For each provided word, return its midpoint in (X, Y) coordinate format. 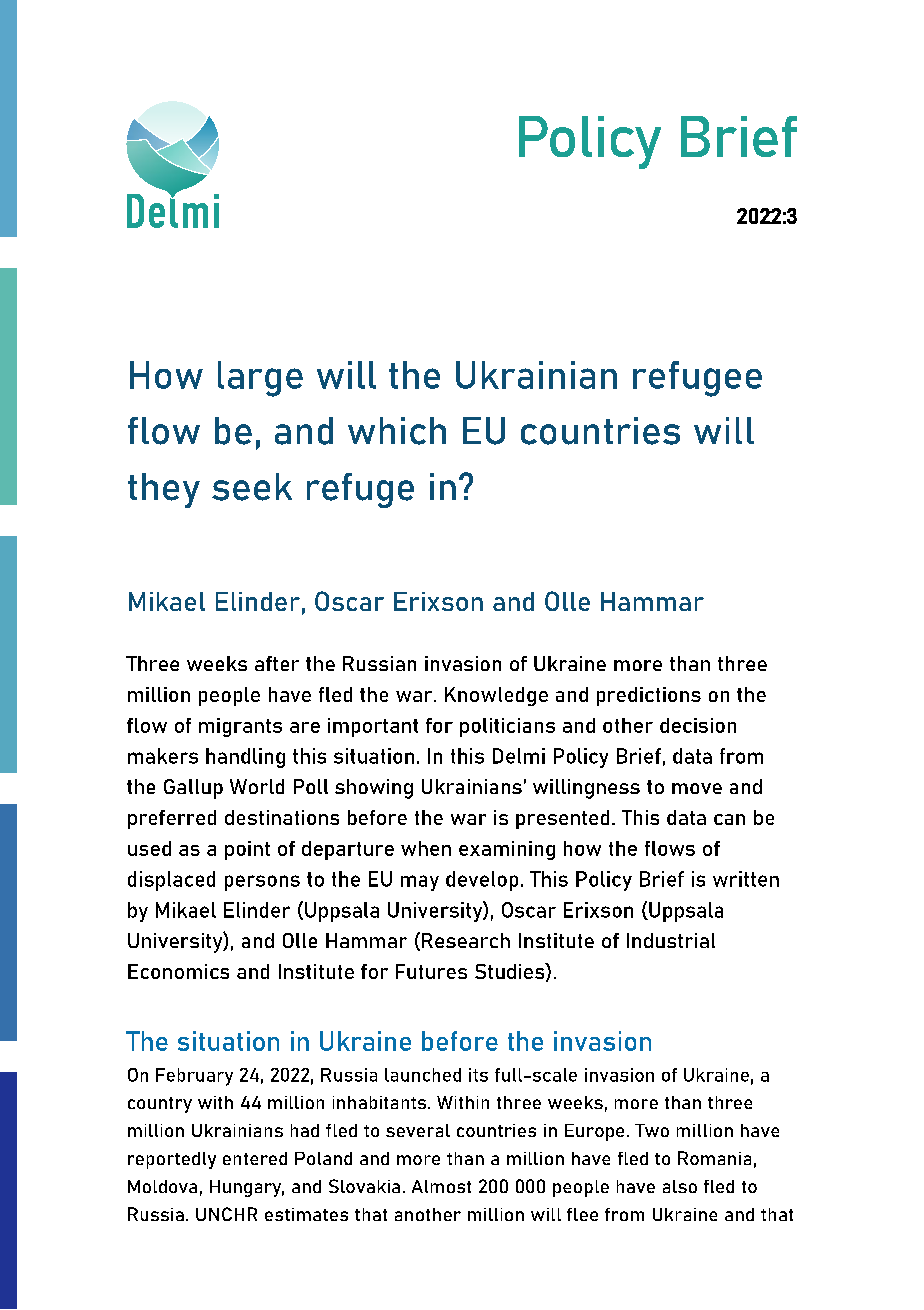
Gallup (193, 789)
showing (374, 789)
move (697, 788)
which (397, 431)
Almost (441, 1186)
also (680, 1186)
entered (255, 1158)
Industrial (671, 940)
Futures (431, 971)
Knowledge (496, 696)
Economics (178, 971)
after (277, 663)
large (260, 379)
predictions (649, 696)
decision (698, 725)
